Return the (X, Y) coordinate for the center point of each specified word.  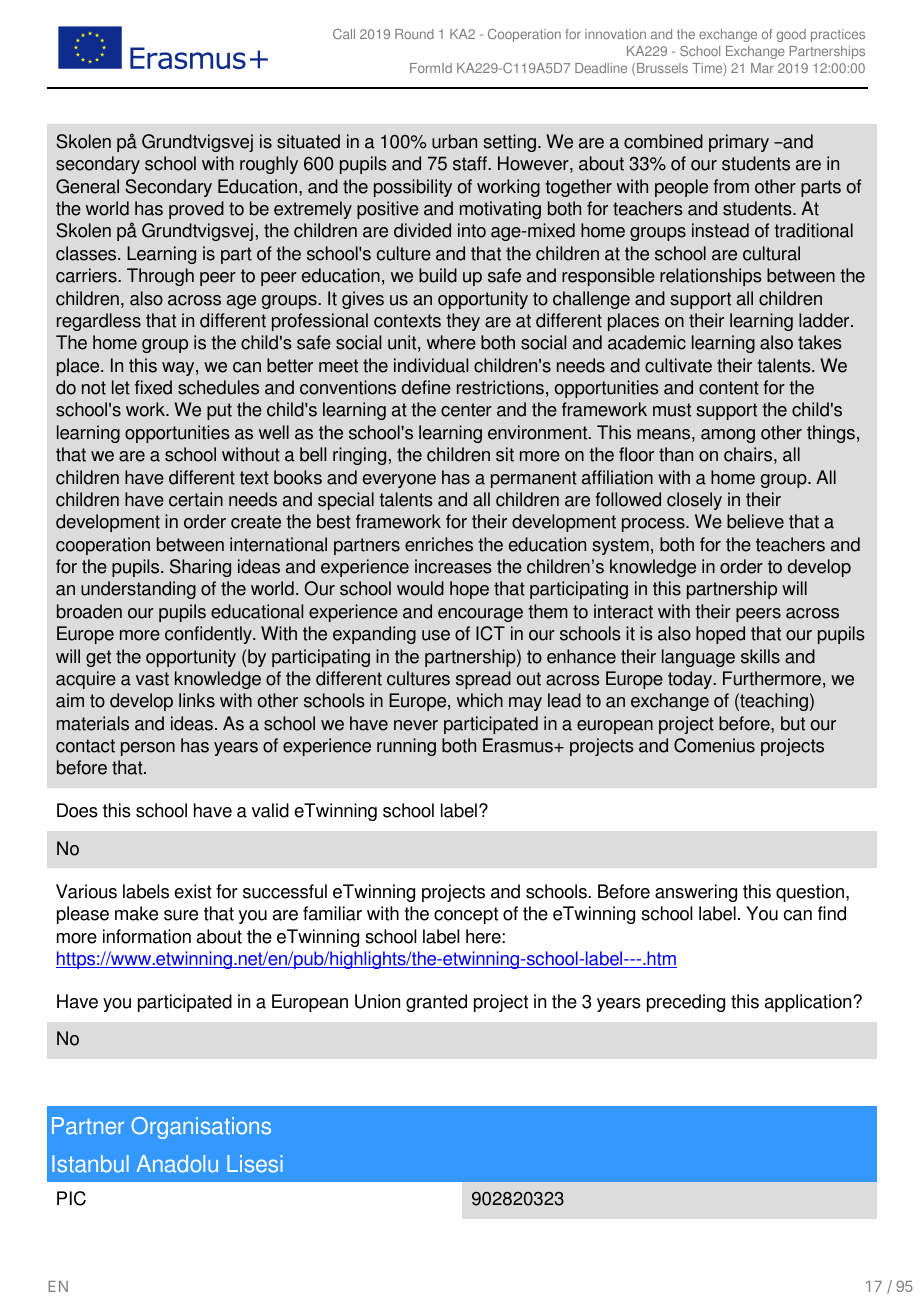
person (148, 749)
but (793, 723)
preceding (686, 1003)
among (728, 436)
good (791, 35)
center (466, 410)
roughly (269, 165)
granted (436, 1003)
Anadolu (177, 1164)
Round (414, 34)
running (406, 747)
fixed (153, 387)
